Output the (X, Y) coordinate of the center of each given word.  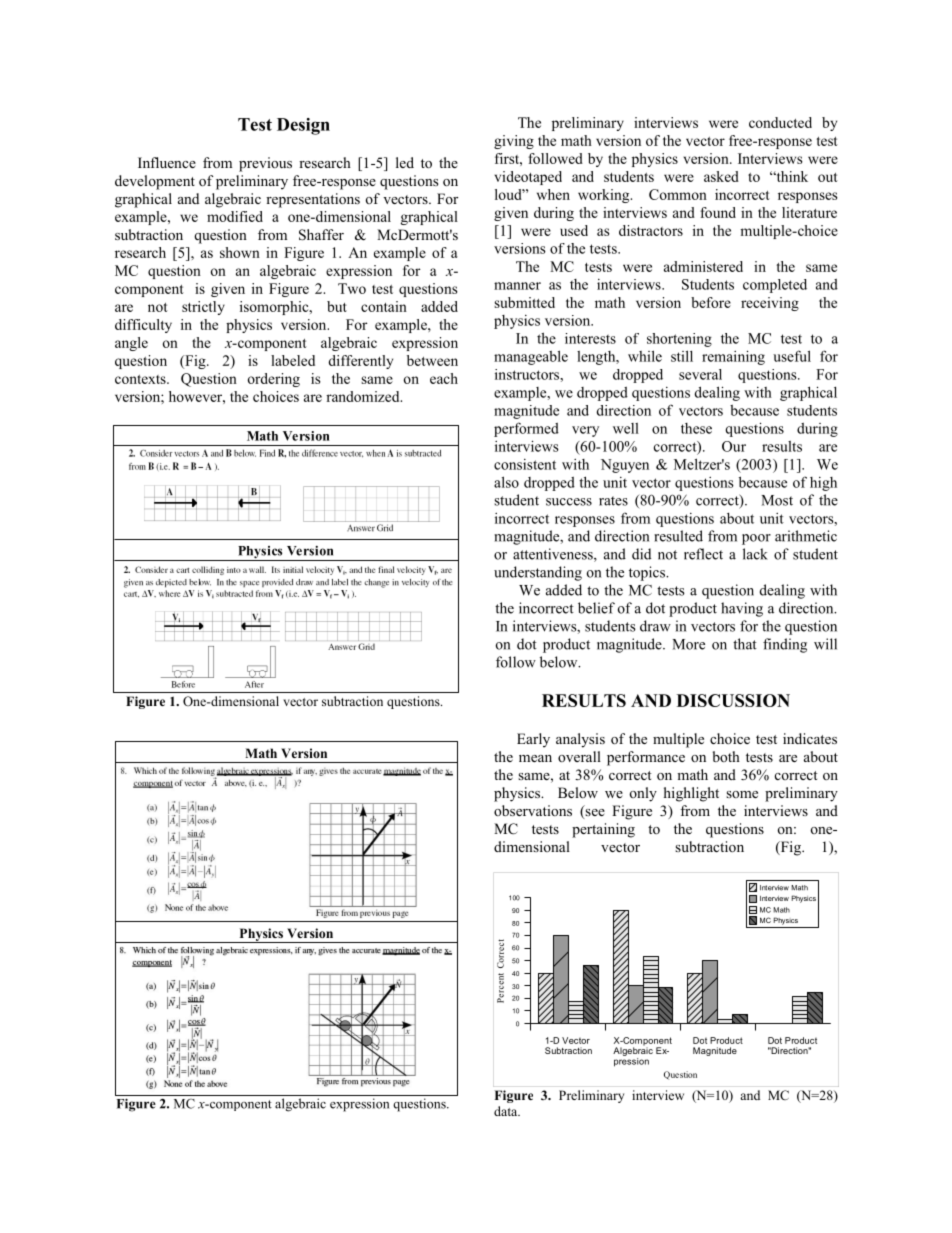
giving (514, 142)
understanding (538, 573)
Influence (167, 162)
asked (721, 176)
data (507, 1111)
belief (596, 608)
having (742, 609)
